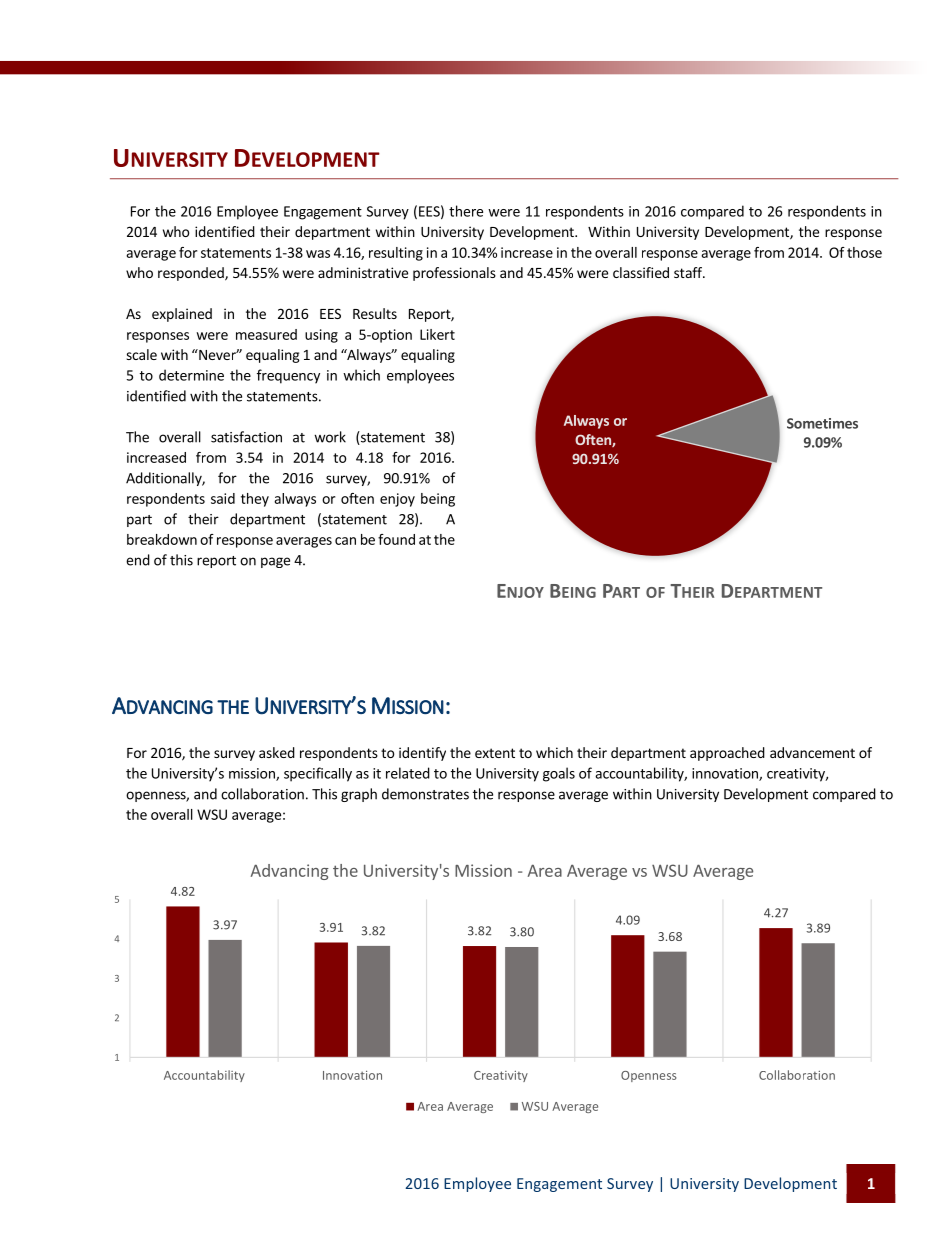 Image resolution: width=952 pixels, height=1233 pixels. Describe the element at coordinates (277, 752) in the screenshot. I see `asked` at that location.
